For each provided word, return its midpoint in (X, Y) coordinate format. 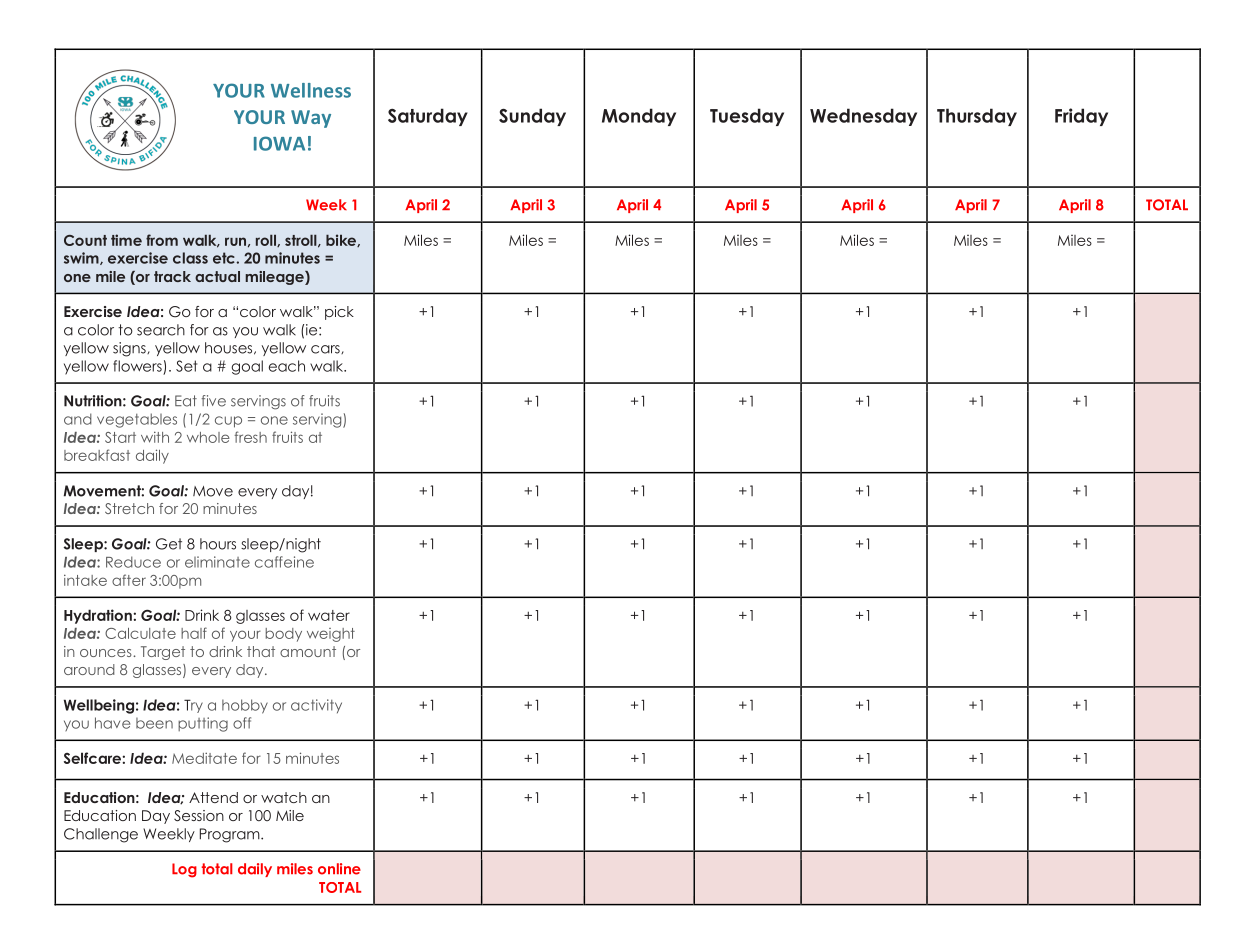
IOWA (279, 143)
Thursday (977, 117)
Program (231, 835)
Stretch (129, 508)
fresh (251, 437)
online (339, 869)
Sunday (532, 117)
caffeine (284, 562)
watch (284, 797)
